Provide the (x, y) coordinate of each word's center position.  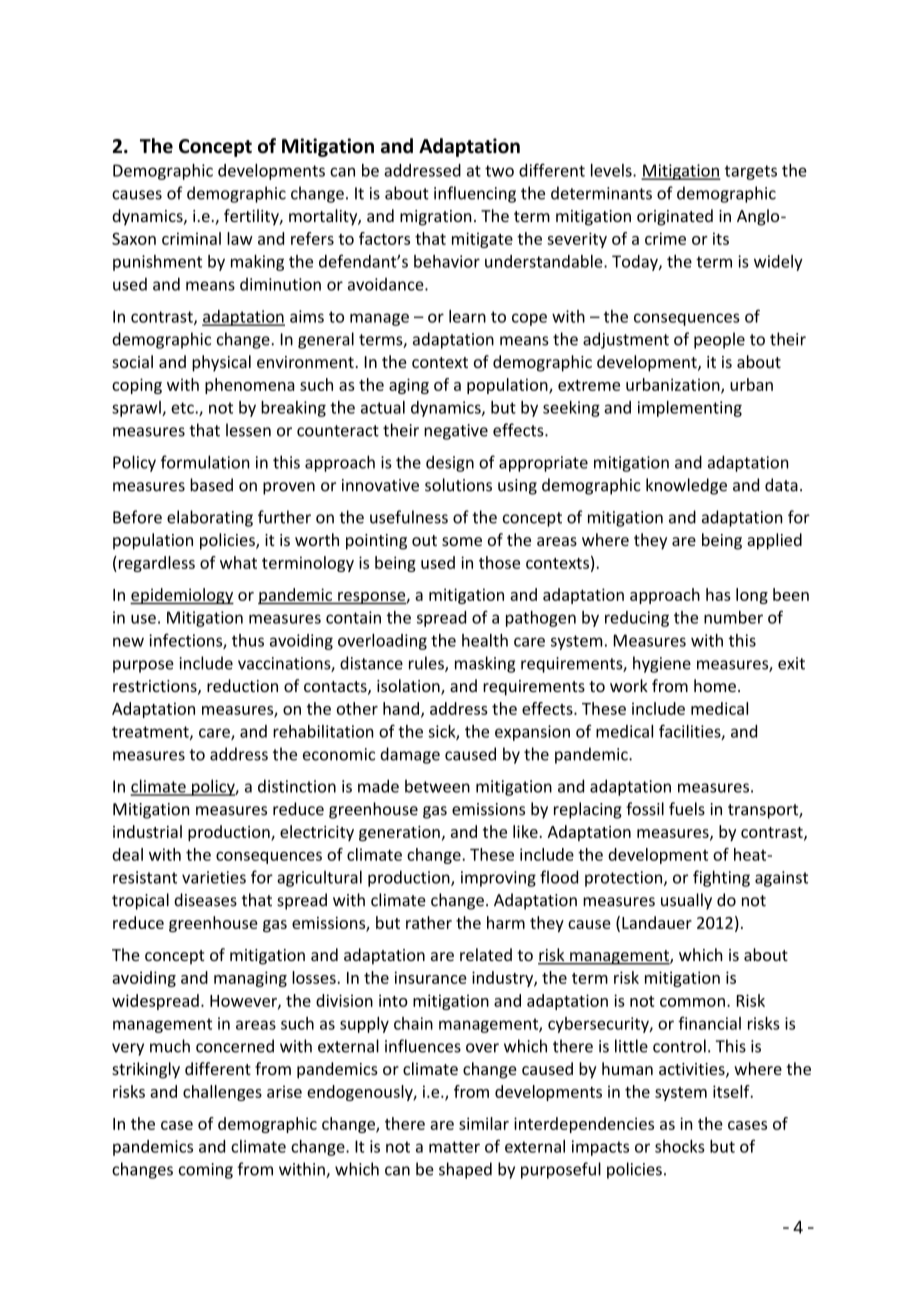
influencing (475, 194)
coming (206, 1171)
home (715, 685)
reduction (242, 685)
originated (675, 217)
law (240, 238)
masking (485, 664)
